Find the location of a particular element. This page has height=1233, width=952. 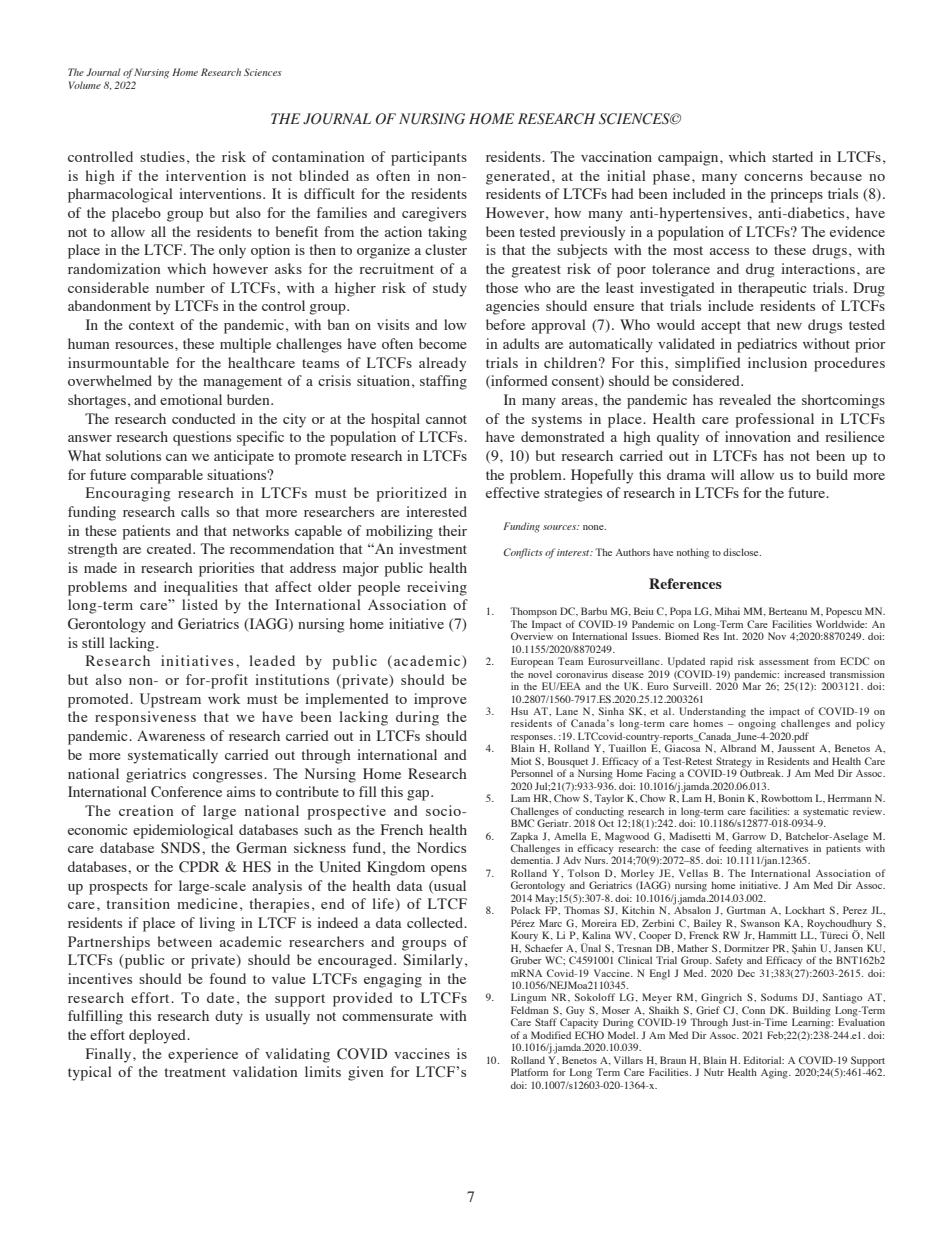

context is located at coordinates (151, 325).
